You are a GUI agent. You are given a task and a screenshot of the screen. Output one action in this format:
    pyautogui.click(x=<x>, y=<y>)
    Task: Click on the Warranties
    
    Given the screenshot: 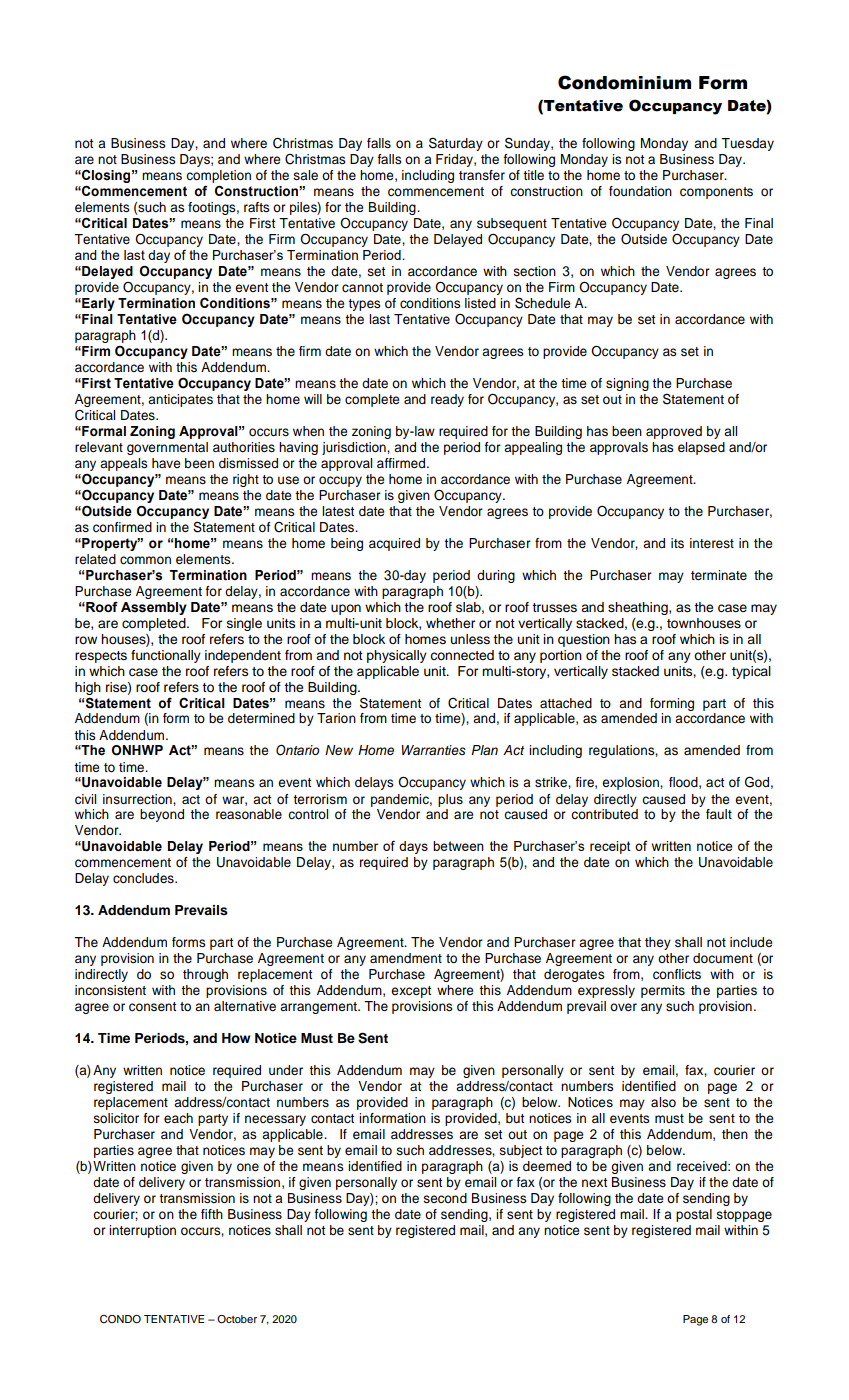 What is the action you would take?
    pyautogui.click(x=434, y=750)
